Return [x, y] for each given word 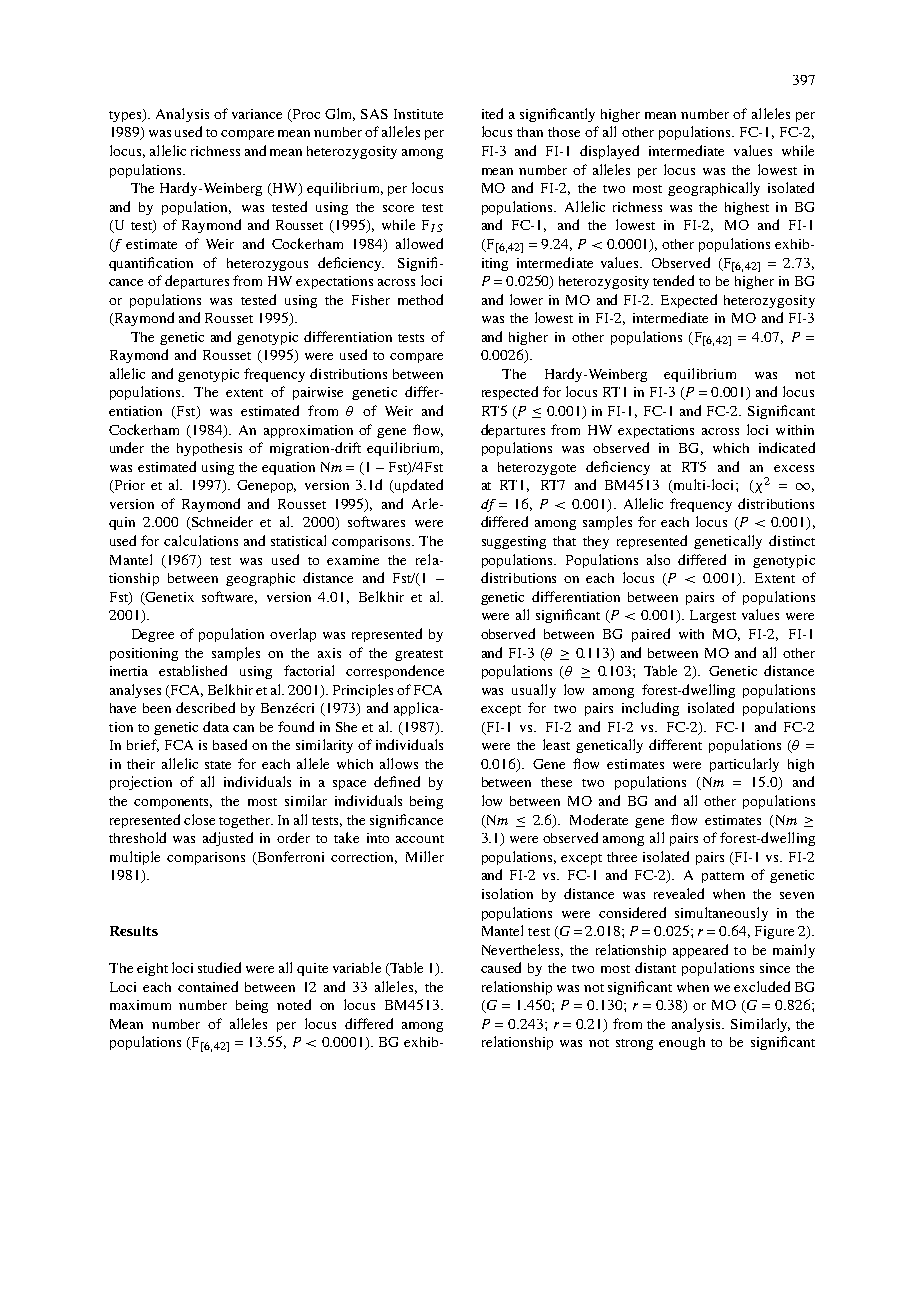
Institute [418, 114]
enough [682, 1043]
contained [208, 986]
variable [357, 967]
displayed [609, 152]
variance [257, 114]
